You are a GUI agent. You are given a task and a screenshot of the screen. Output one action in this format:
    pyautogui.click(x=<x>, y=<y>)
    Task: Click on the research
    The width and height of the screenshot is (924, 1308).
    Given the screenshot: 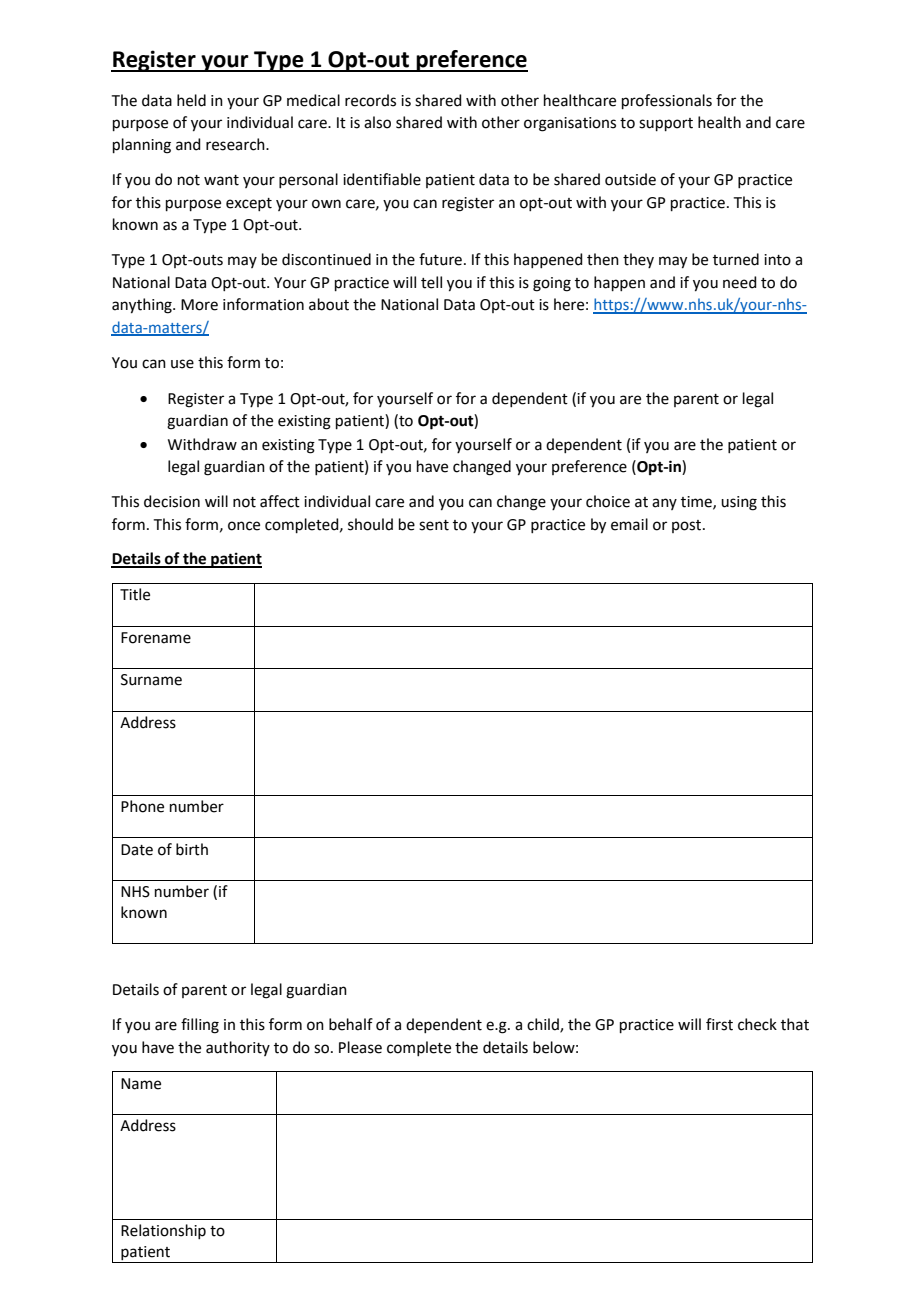 What is the action you would take?
    pyautogui.click(x=236, y=144)
